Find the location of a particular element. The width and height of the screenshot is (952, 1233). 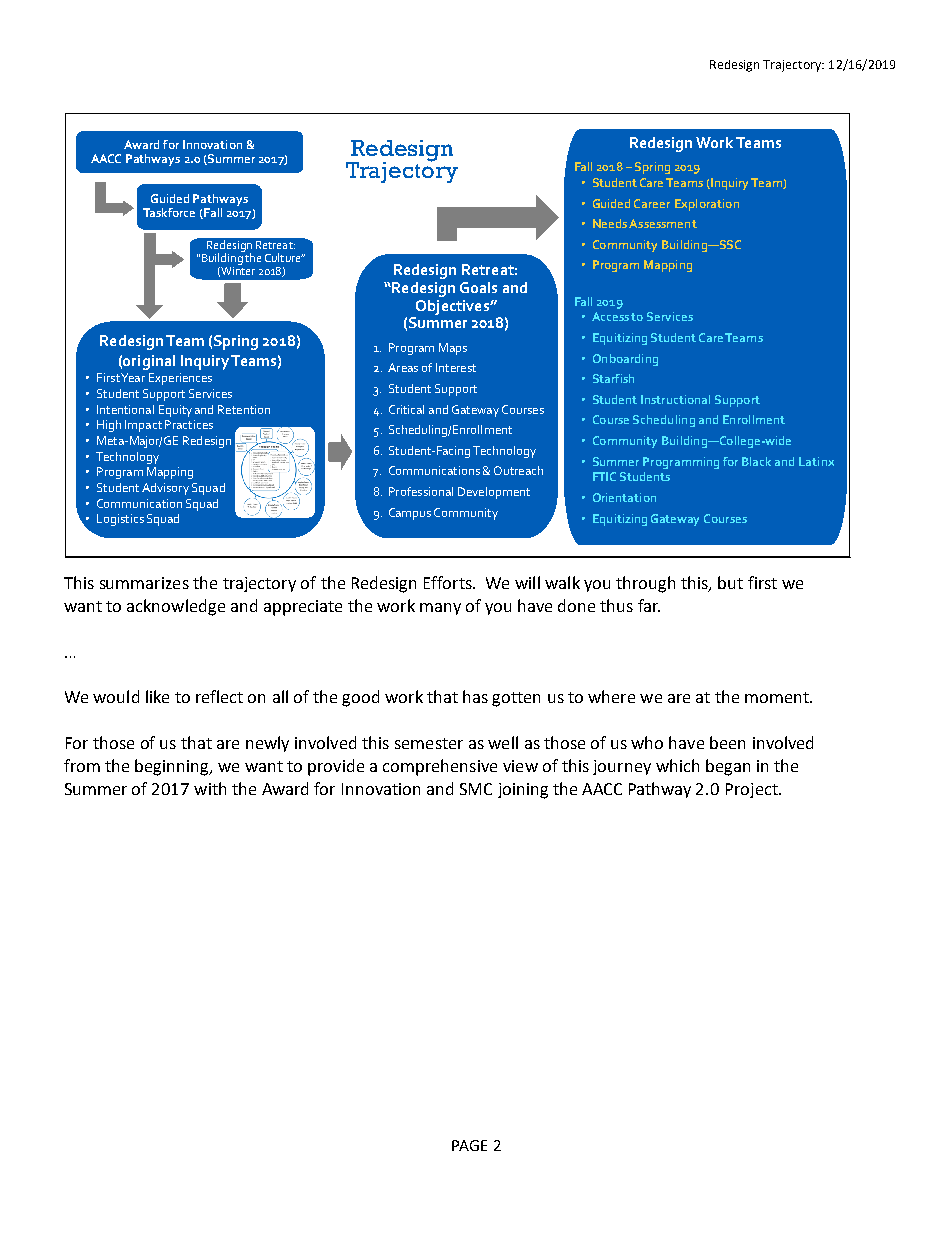

with is located at coordinates (210, 788).
